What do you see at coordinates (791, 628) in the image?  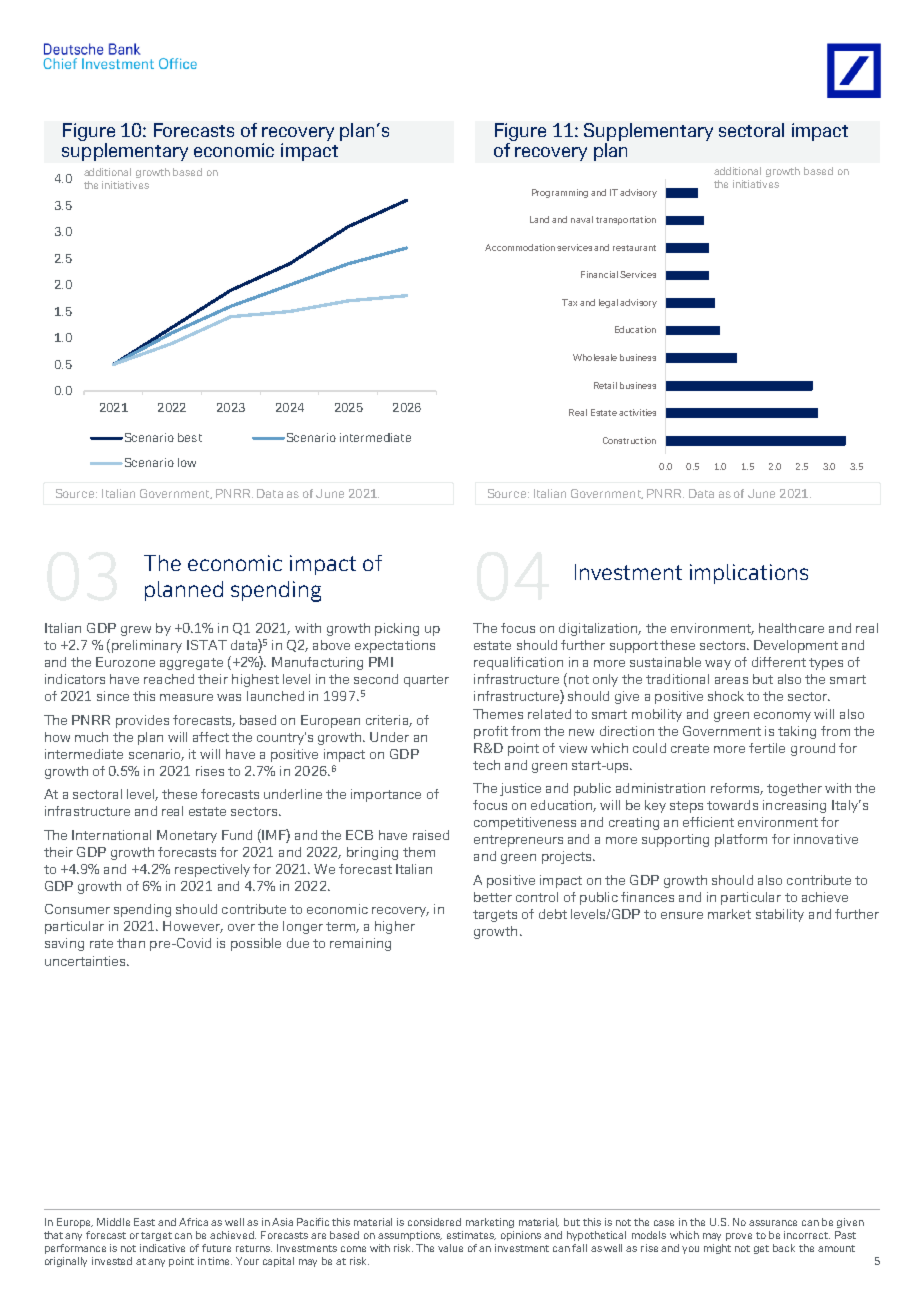 I see `healthcare` at bounding box center [791, 628].
